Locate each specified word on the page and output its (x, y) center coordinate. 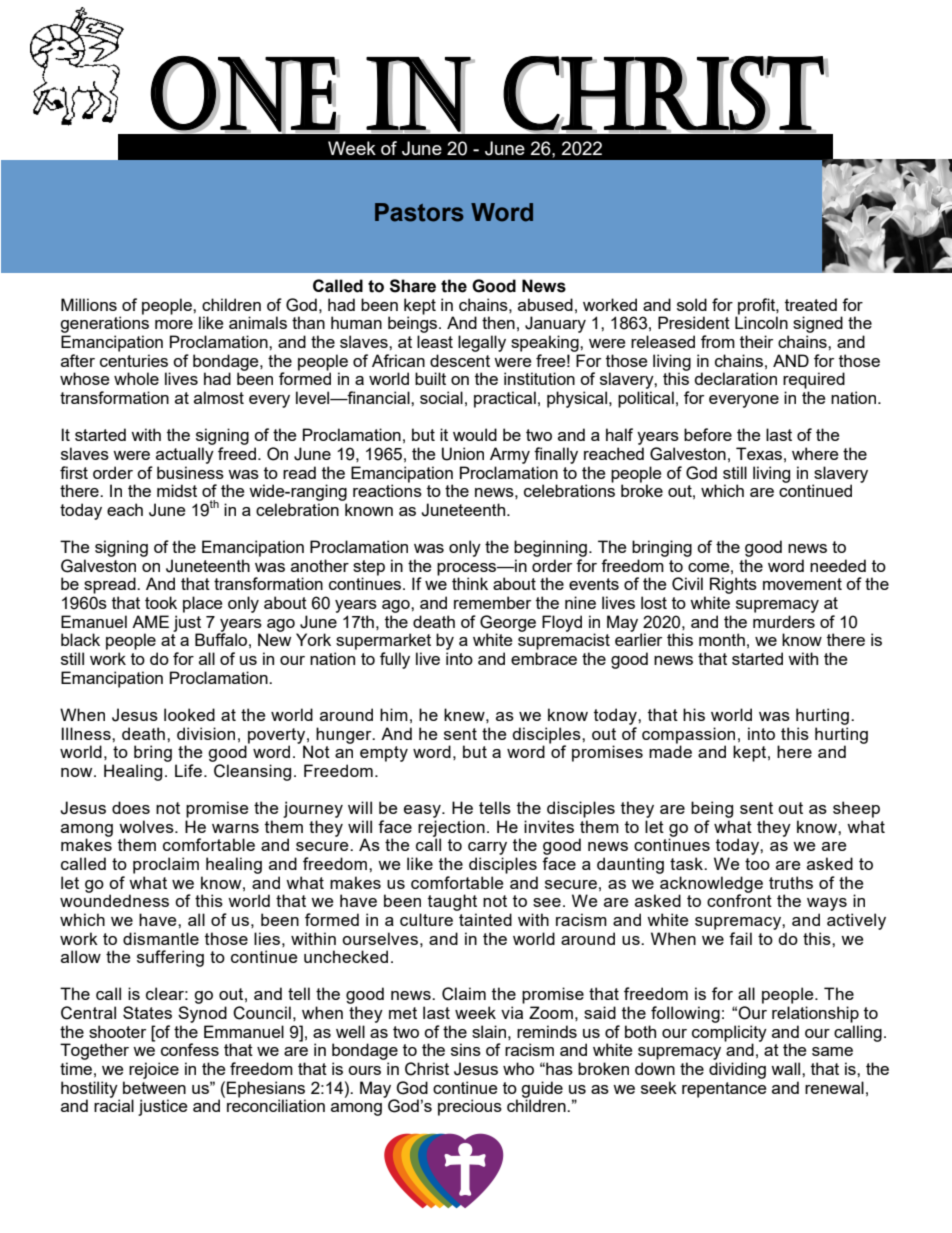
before (708, 434)
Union (463, 454)
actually (185, 455)
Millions (89, 304)
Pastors (419, 212)
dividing (737, 1070)
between (154, 1087)
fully (395, 660)
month (722, 639)
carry (487, 848)
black (80, 639)
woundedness (114, 899)
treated (811, 304)
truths (791, 882)
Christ (427, 1069)
